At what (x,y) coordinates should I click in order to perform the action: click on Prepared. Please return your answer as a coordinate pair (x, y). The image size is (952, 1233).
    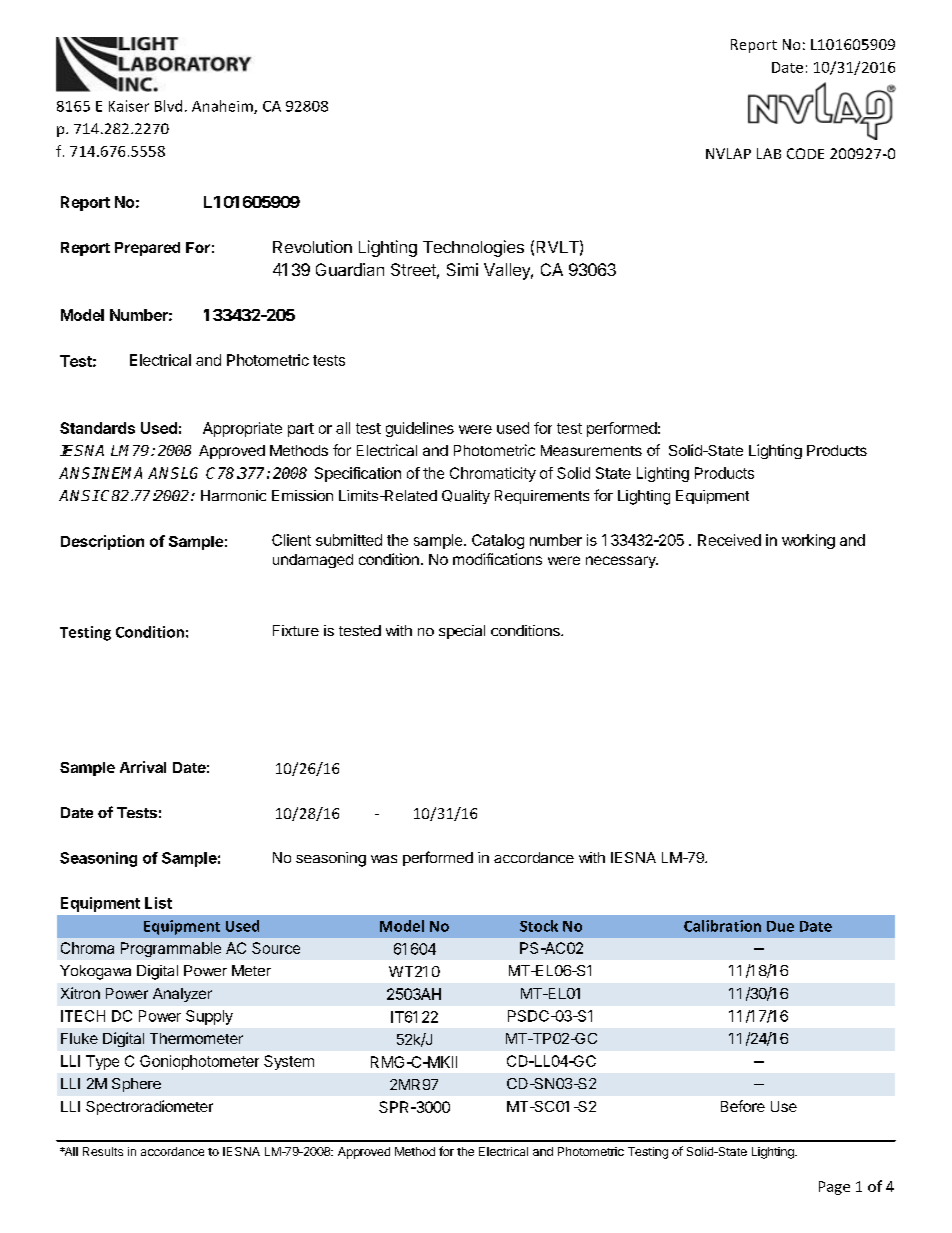
    Looking at the image, I should click on (147, 249).
